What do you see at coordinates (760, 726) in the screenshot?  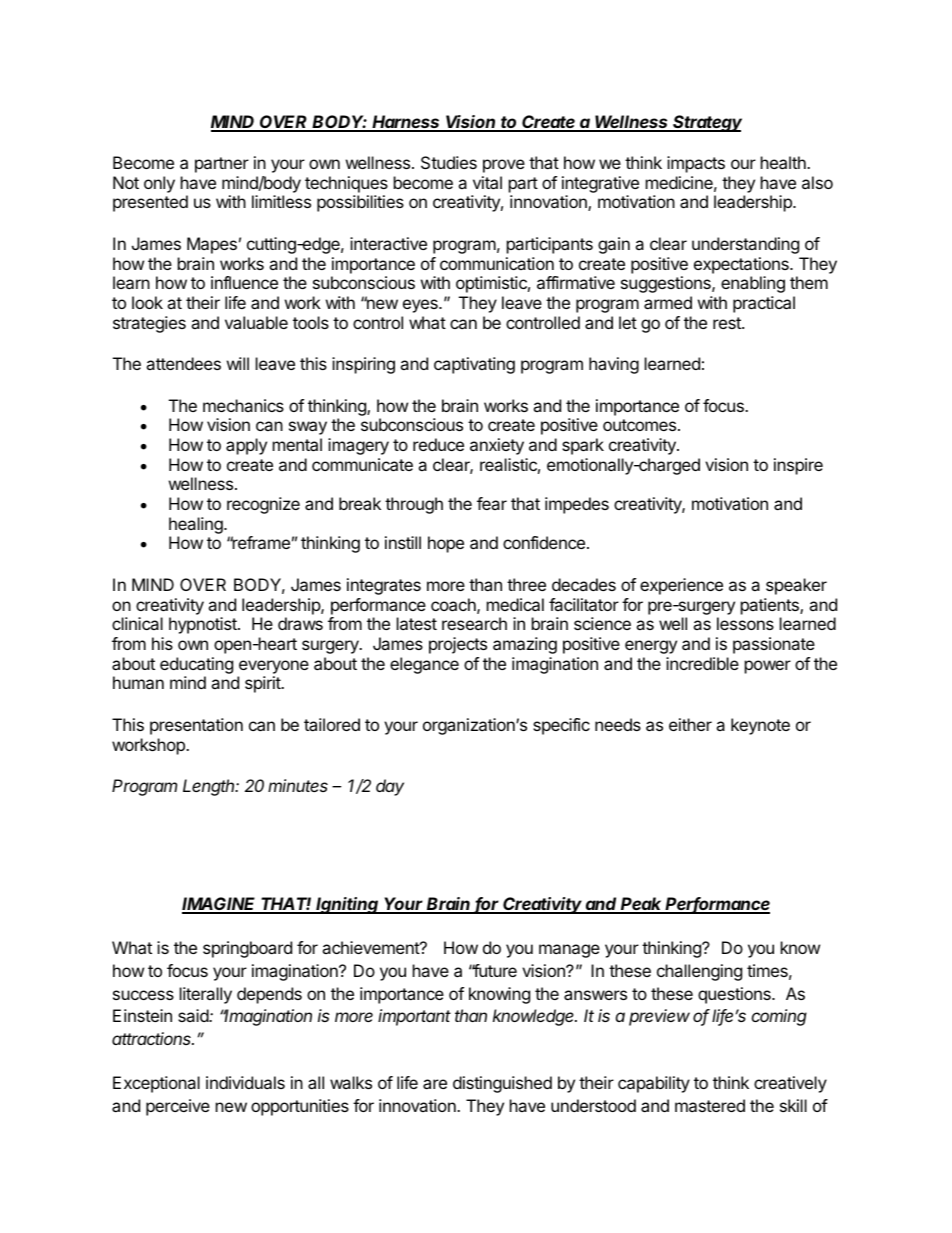 I see `keynote` at bounding box center [760, 726].
